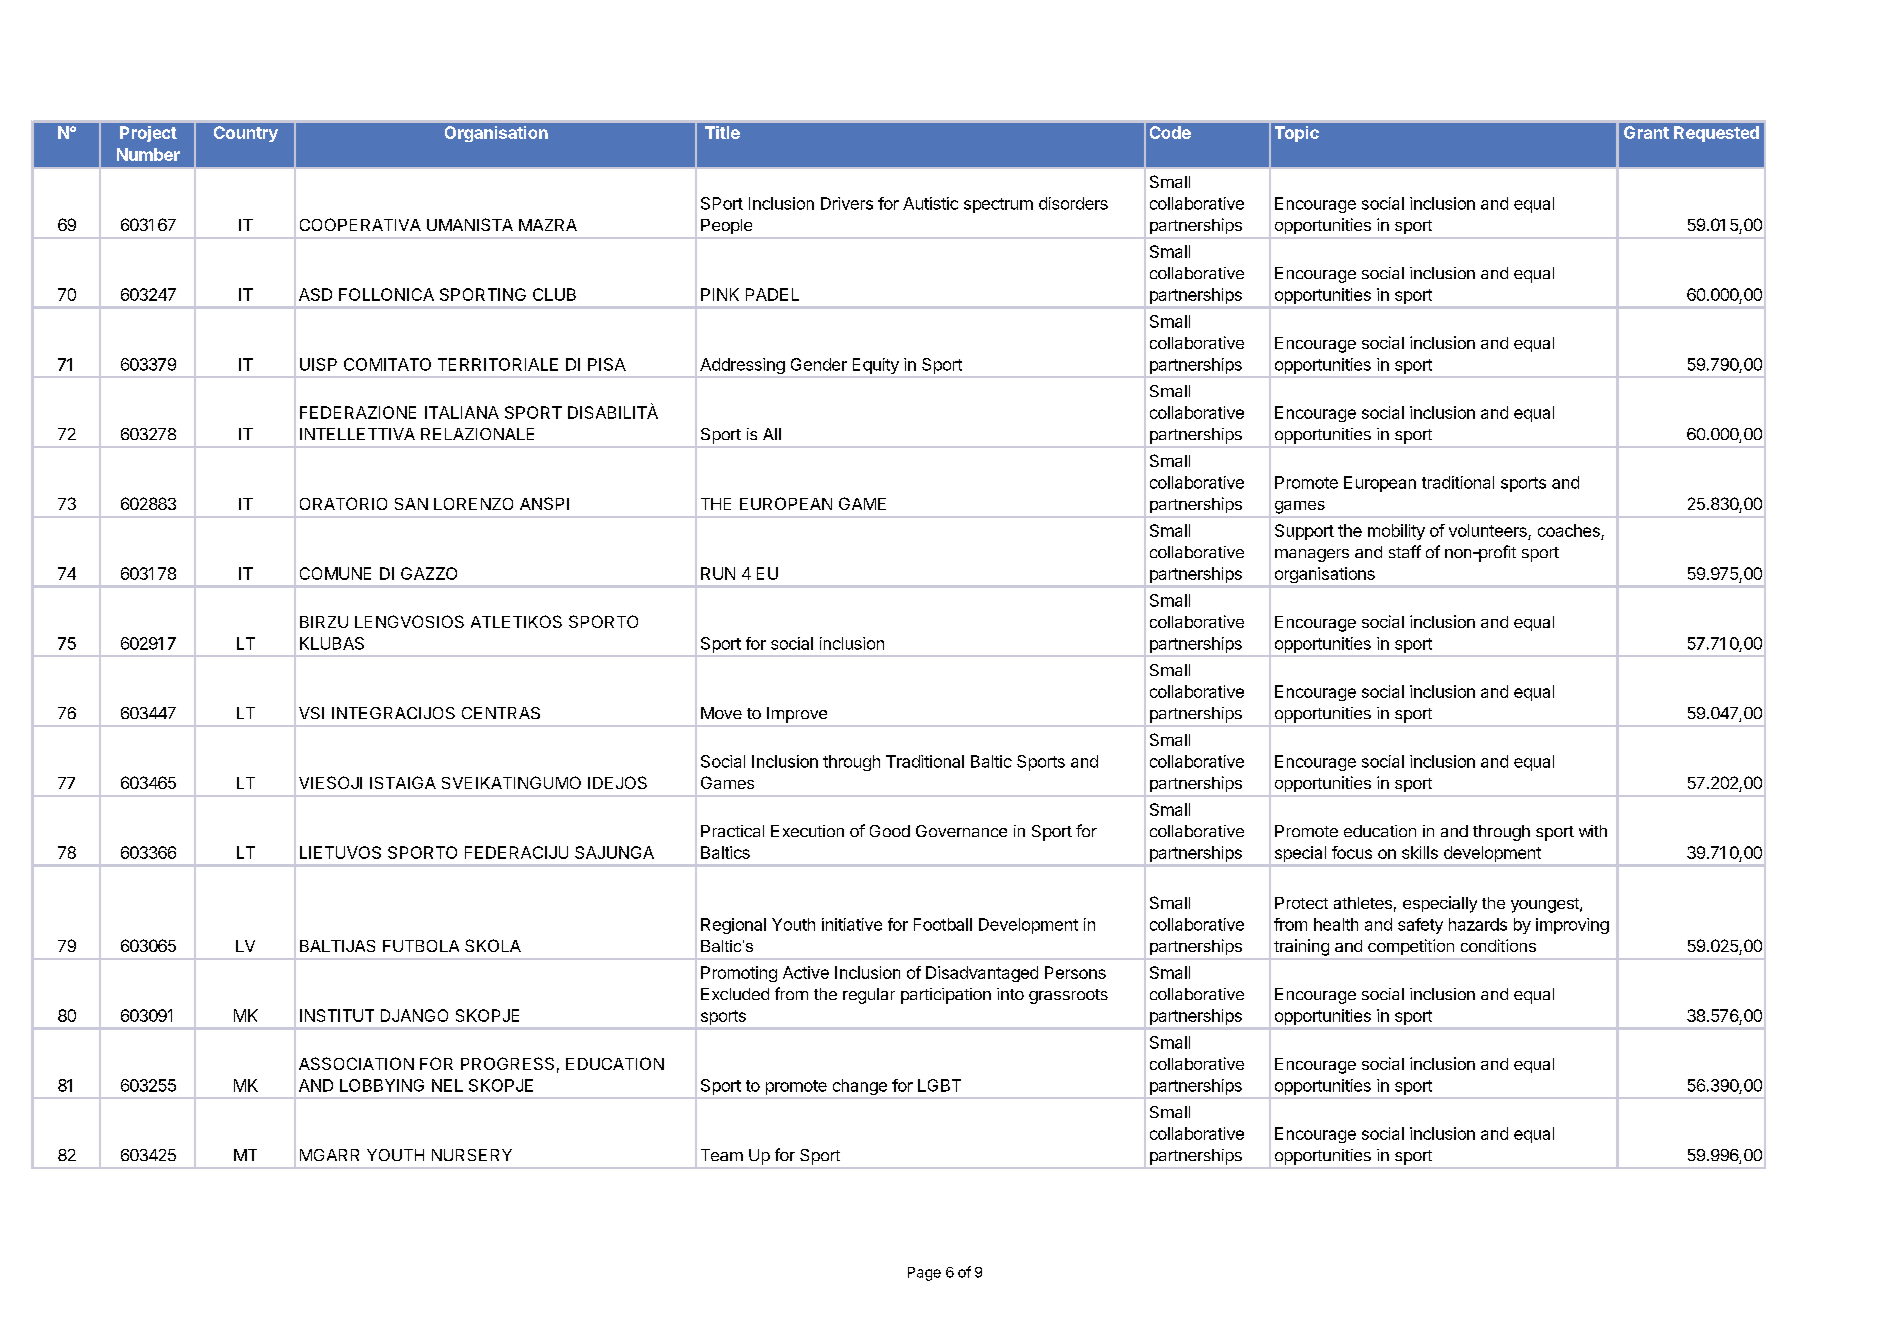 The image size is (1890, 1335). What do you see at coordinates (1646, 132) in the screenshot?
I see `Grant` at bounding box center [1646, 132].
